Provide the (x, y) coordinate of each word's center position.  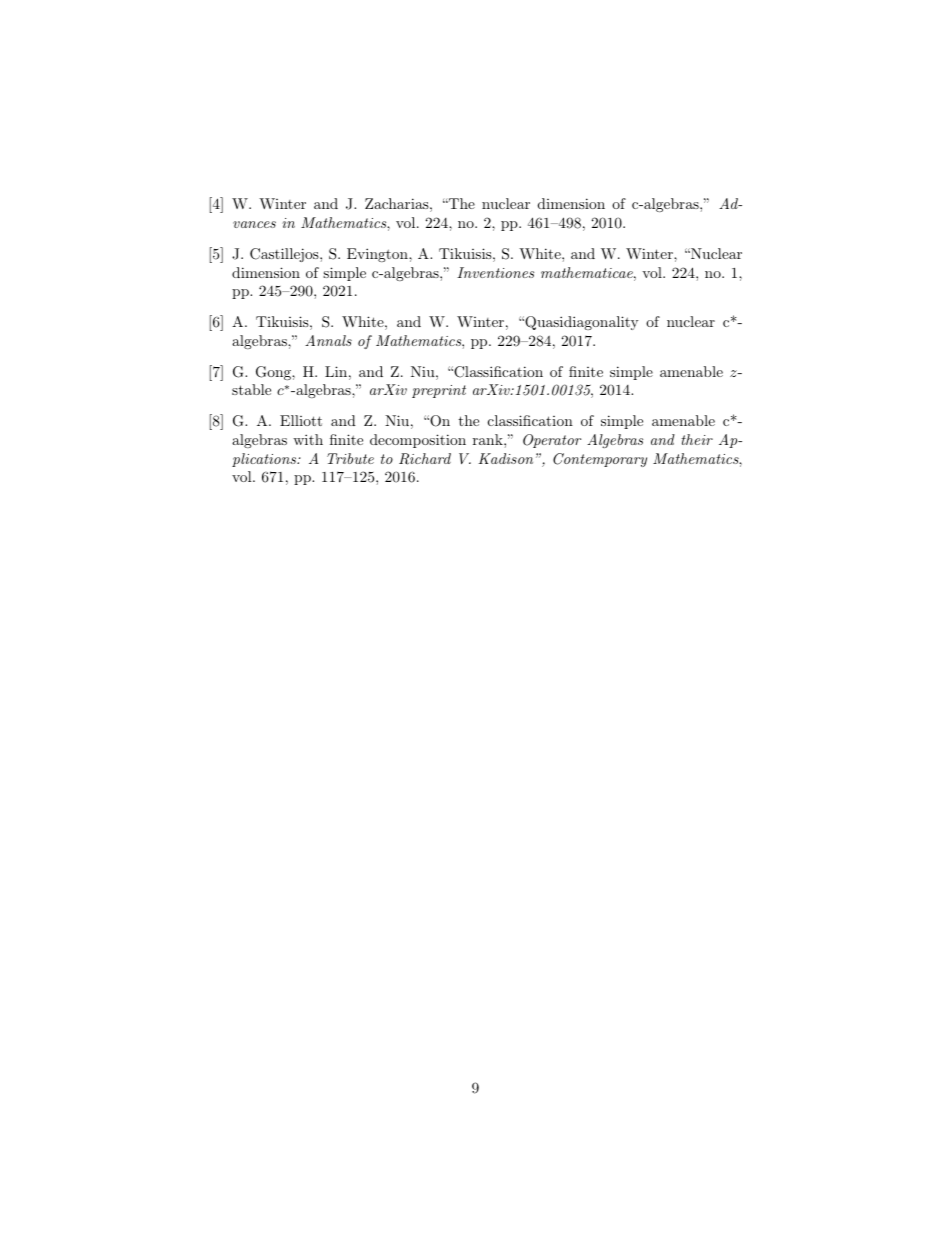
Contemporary (600, 460)
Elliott (301, 420)
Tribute (350, 458)
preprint (439, 391)
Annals (328, 340)
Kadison (505, 458)
